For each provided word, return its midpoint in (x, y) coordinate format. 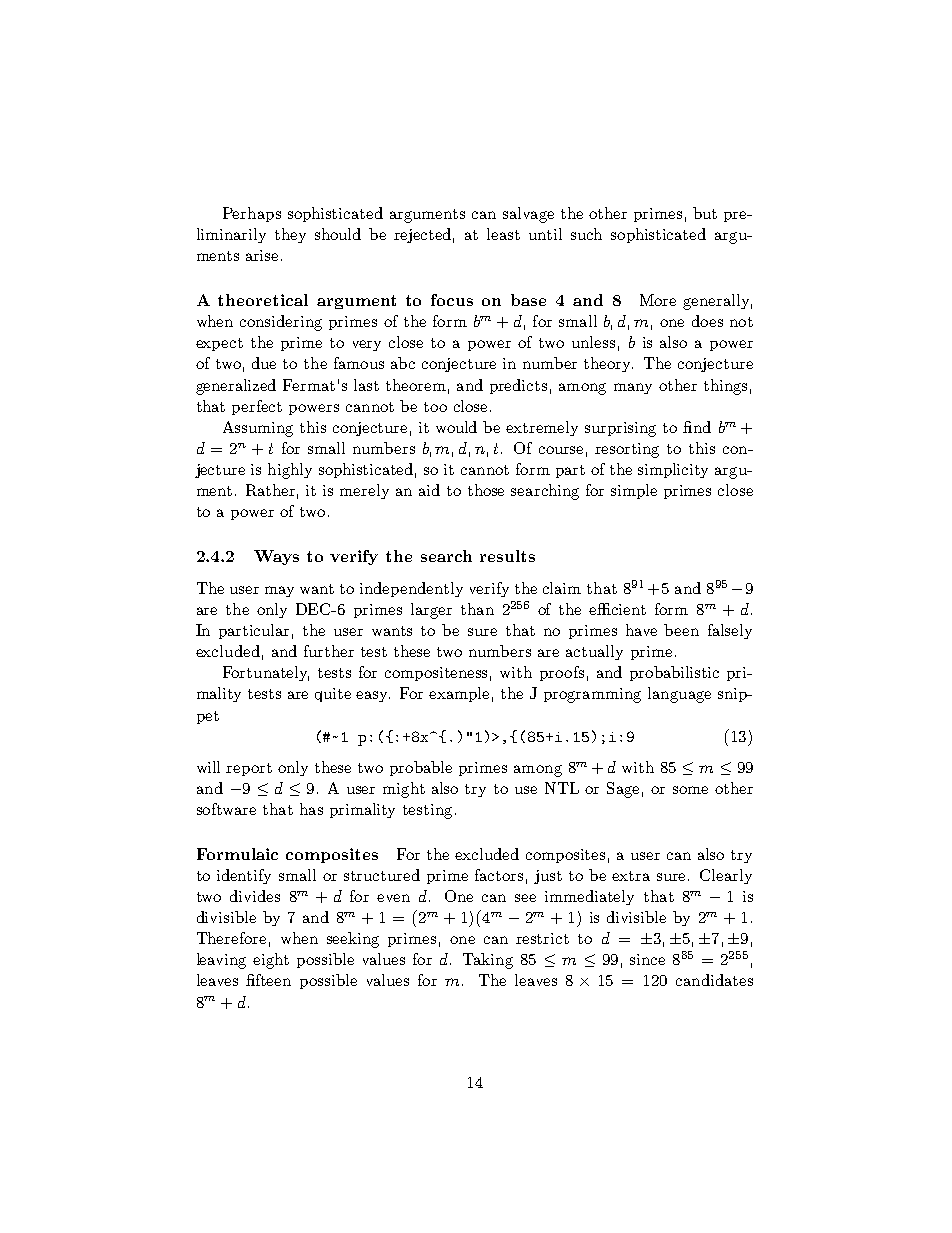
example (459, 694)
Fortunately (266, 673)
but (705, 213)
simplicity (673, 470)
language (679, 695)
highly (290, 471)
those (486, 490)
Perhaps (252, 214)
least (503, 234)
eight (271, 961)
